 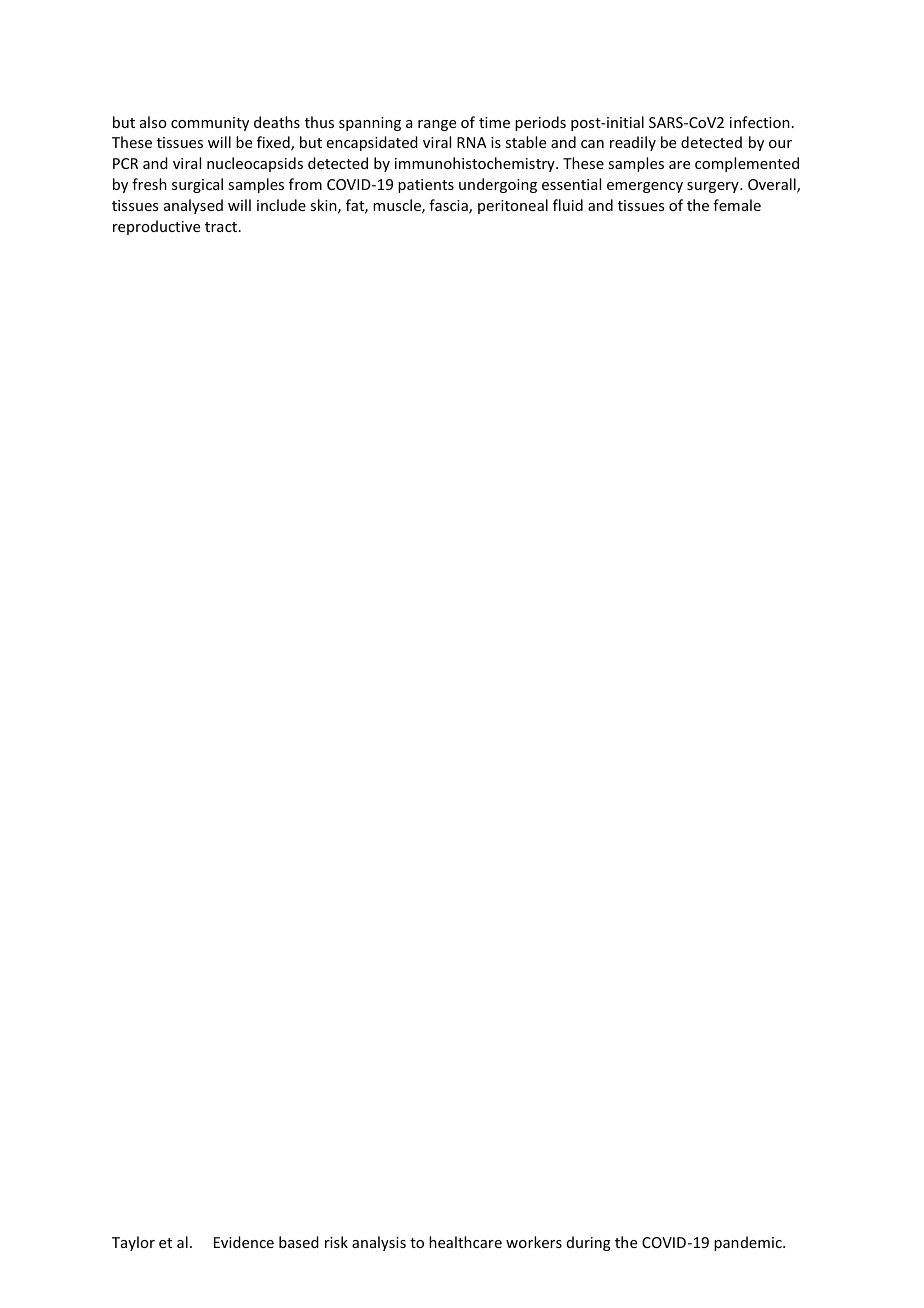 What do you see at coordinates (737, 205) in the screenshot?
I see `female` at bounding box center [737, 205].
